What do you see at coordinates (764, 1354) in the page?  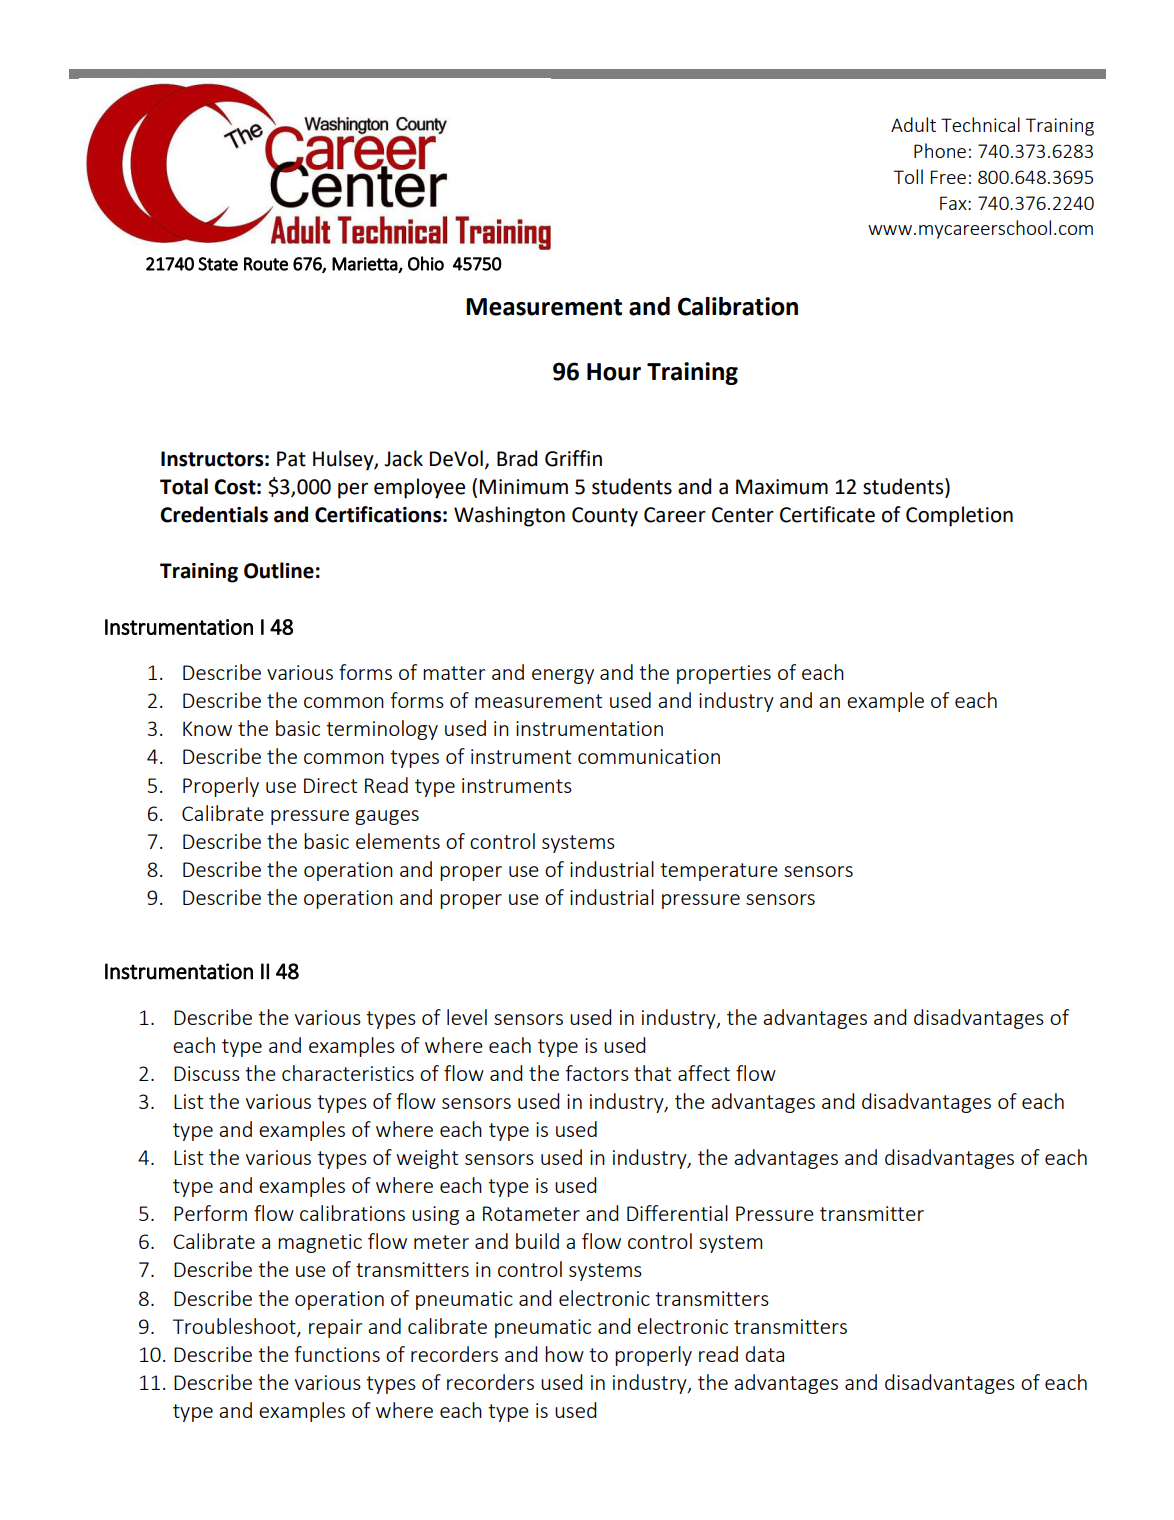 I see `data` at bounding box center [764, 1354].
